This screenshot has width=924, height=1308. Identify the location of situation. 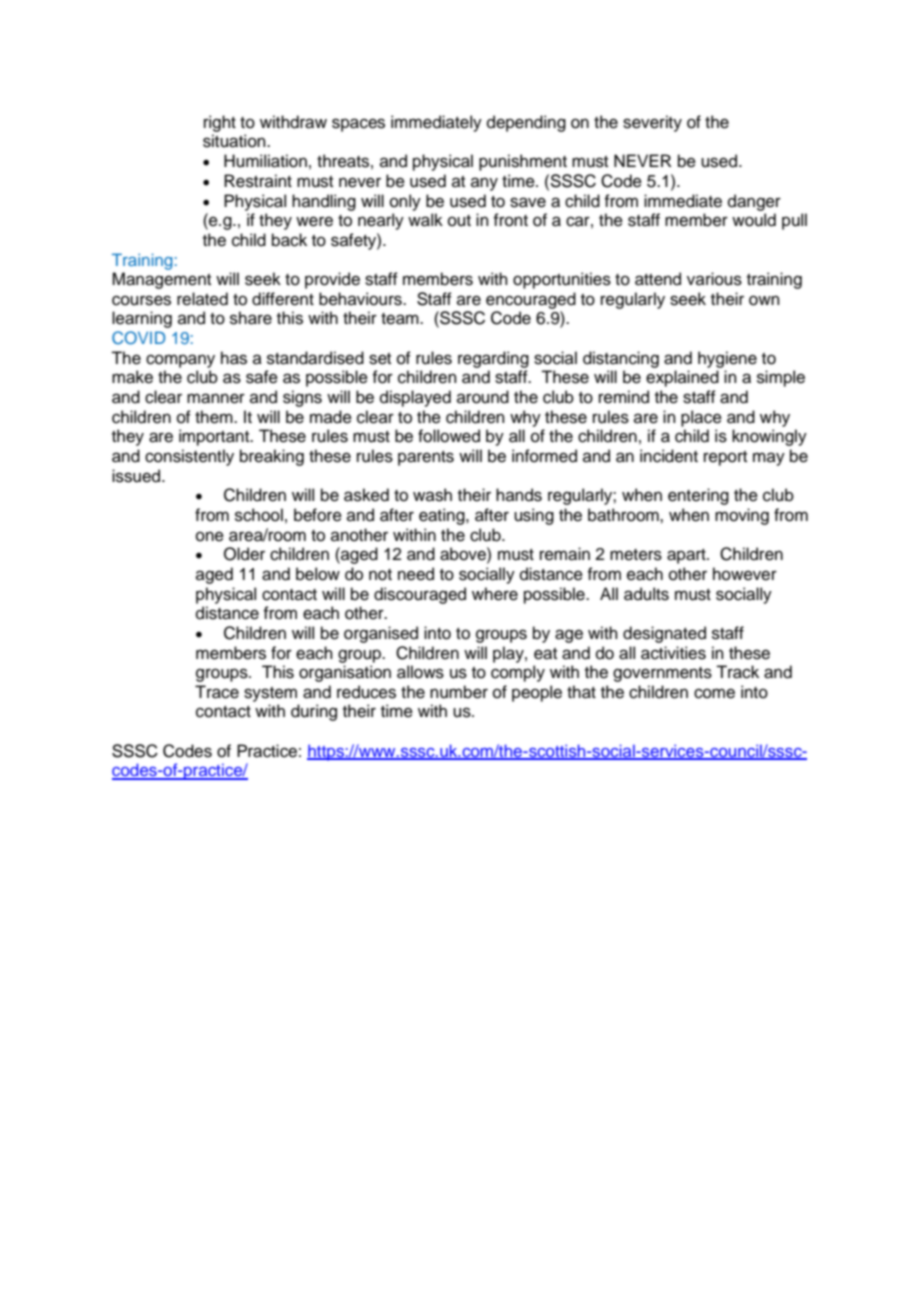
(235, 141).
